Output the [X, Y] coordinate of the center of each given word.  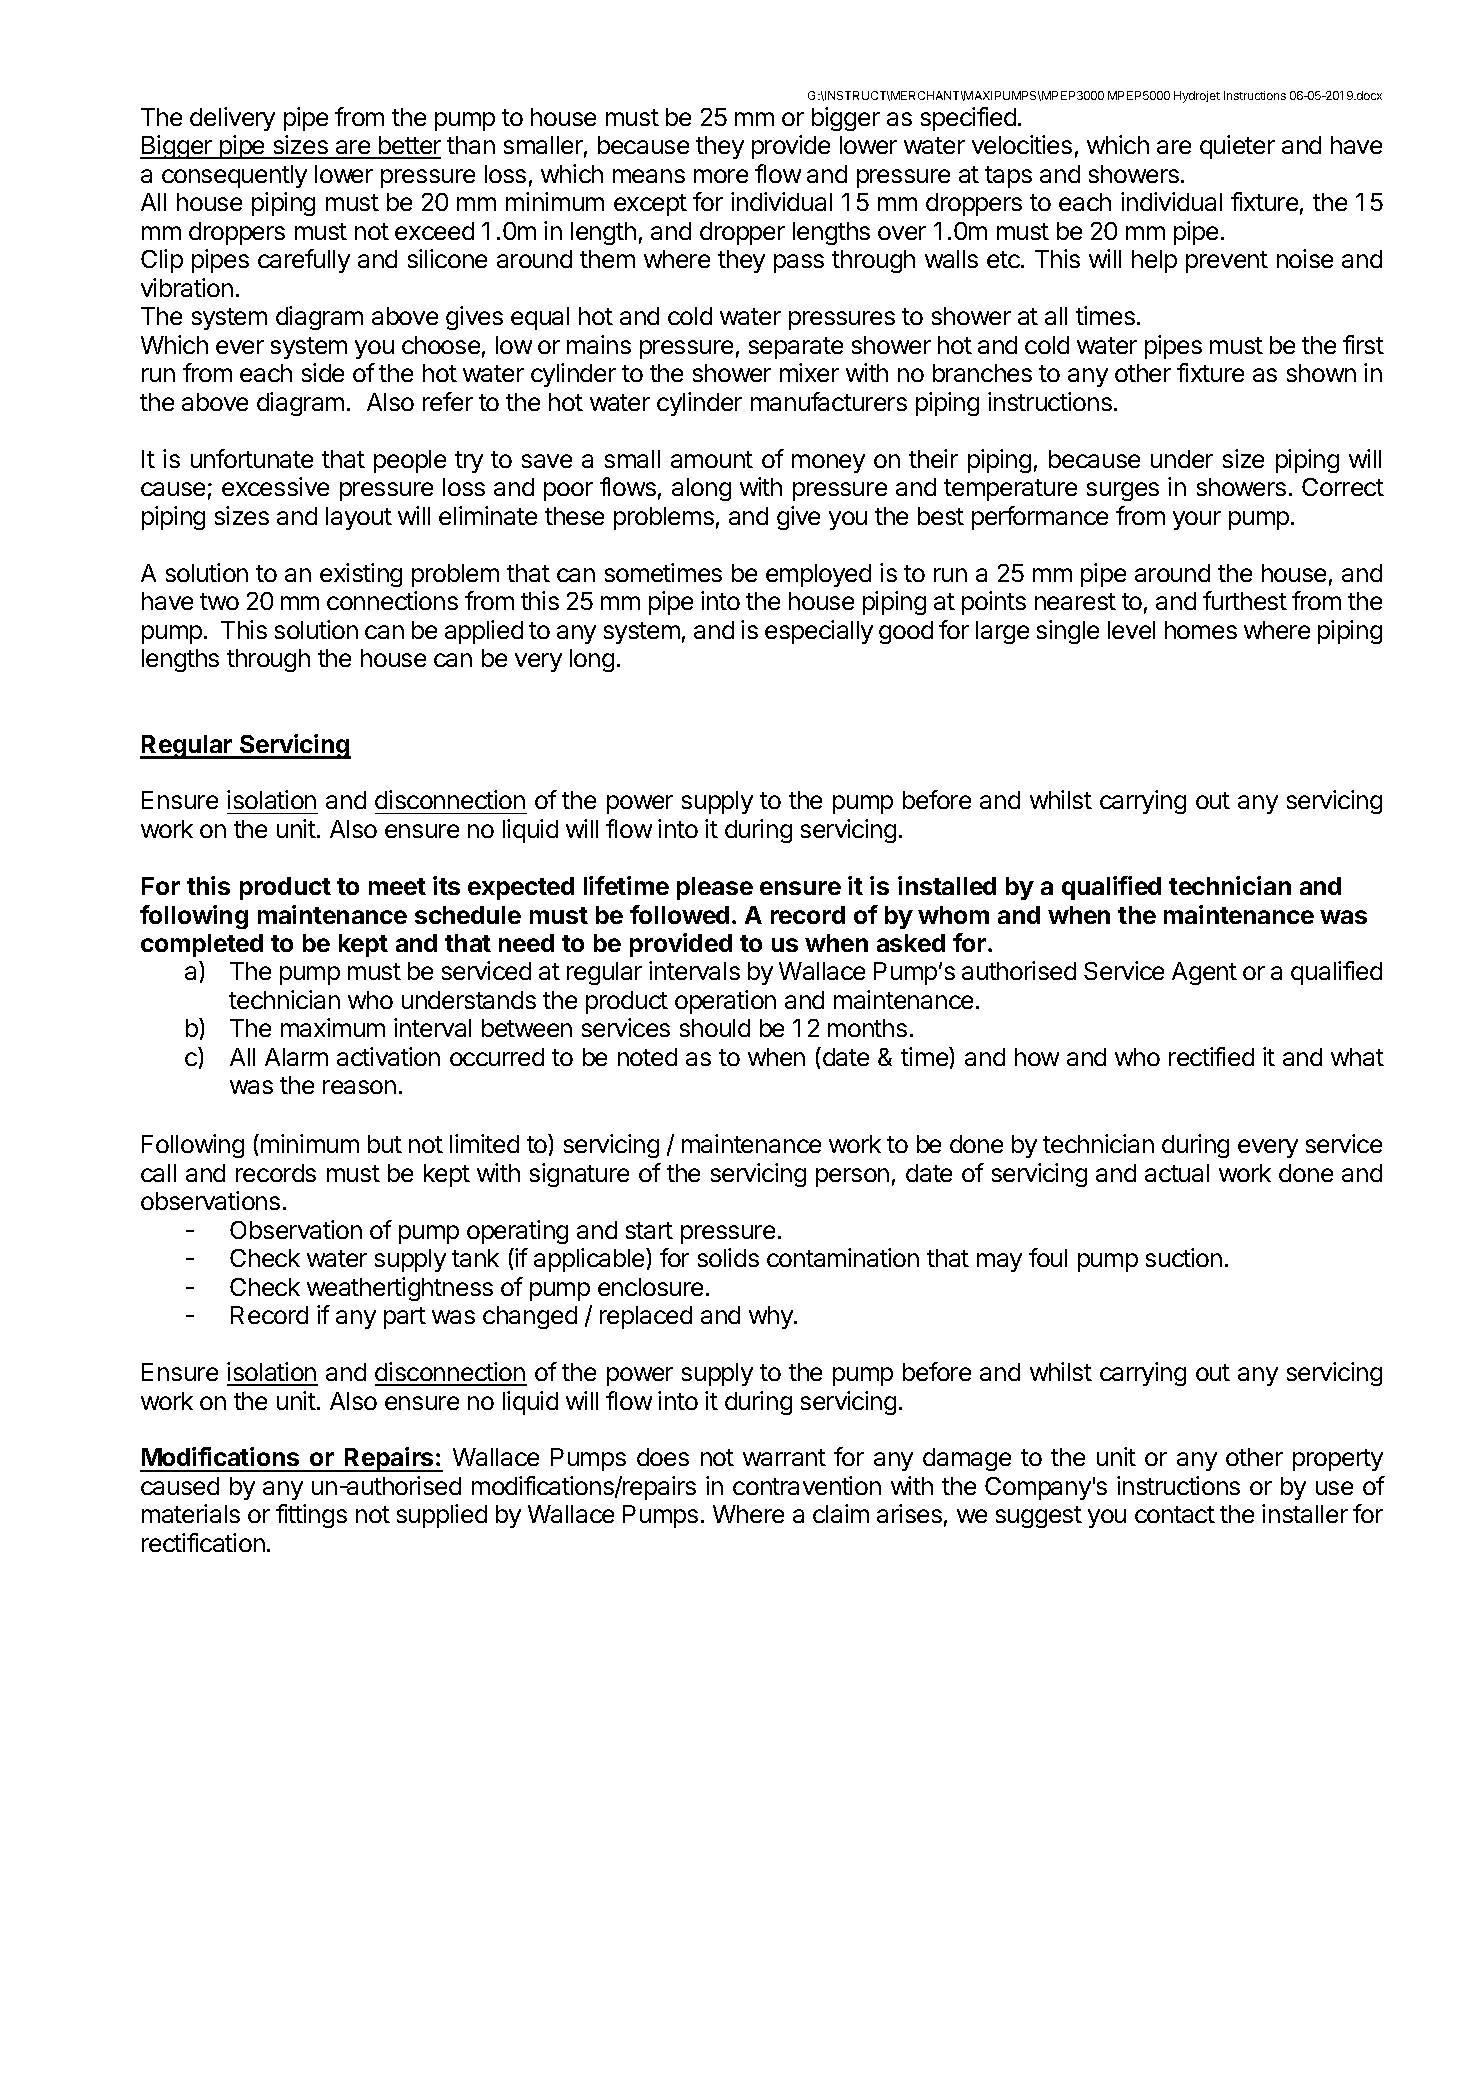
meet [397, 886]
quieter [1237, 147]
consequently [234, 176]
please [715, 888]
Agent [1204, 973]
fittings [311, 1516]
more [721, 176]
